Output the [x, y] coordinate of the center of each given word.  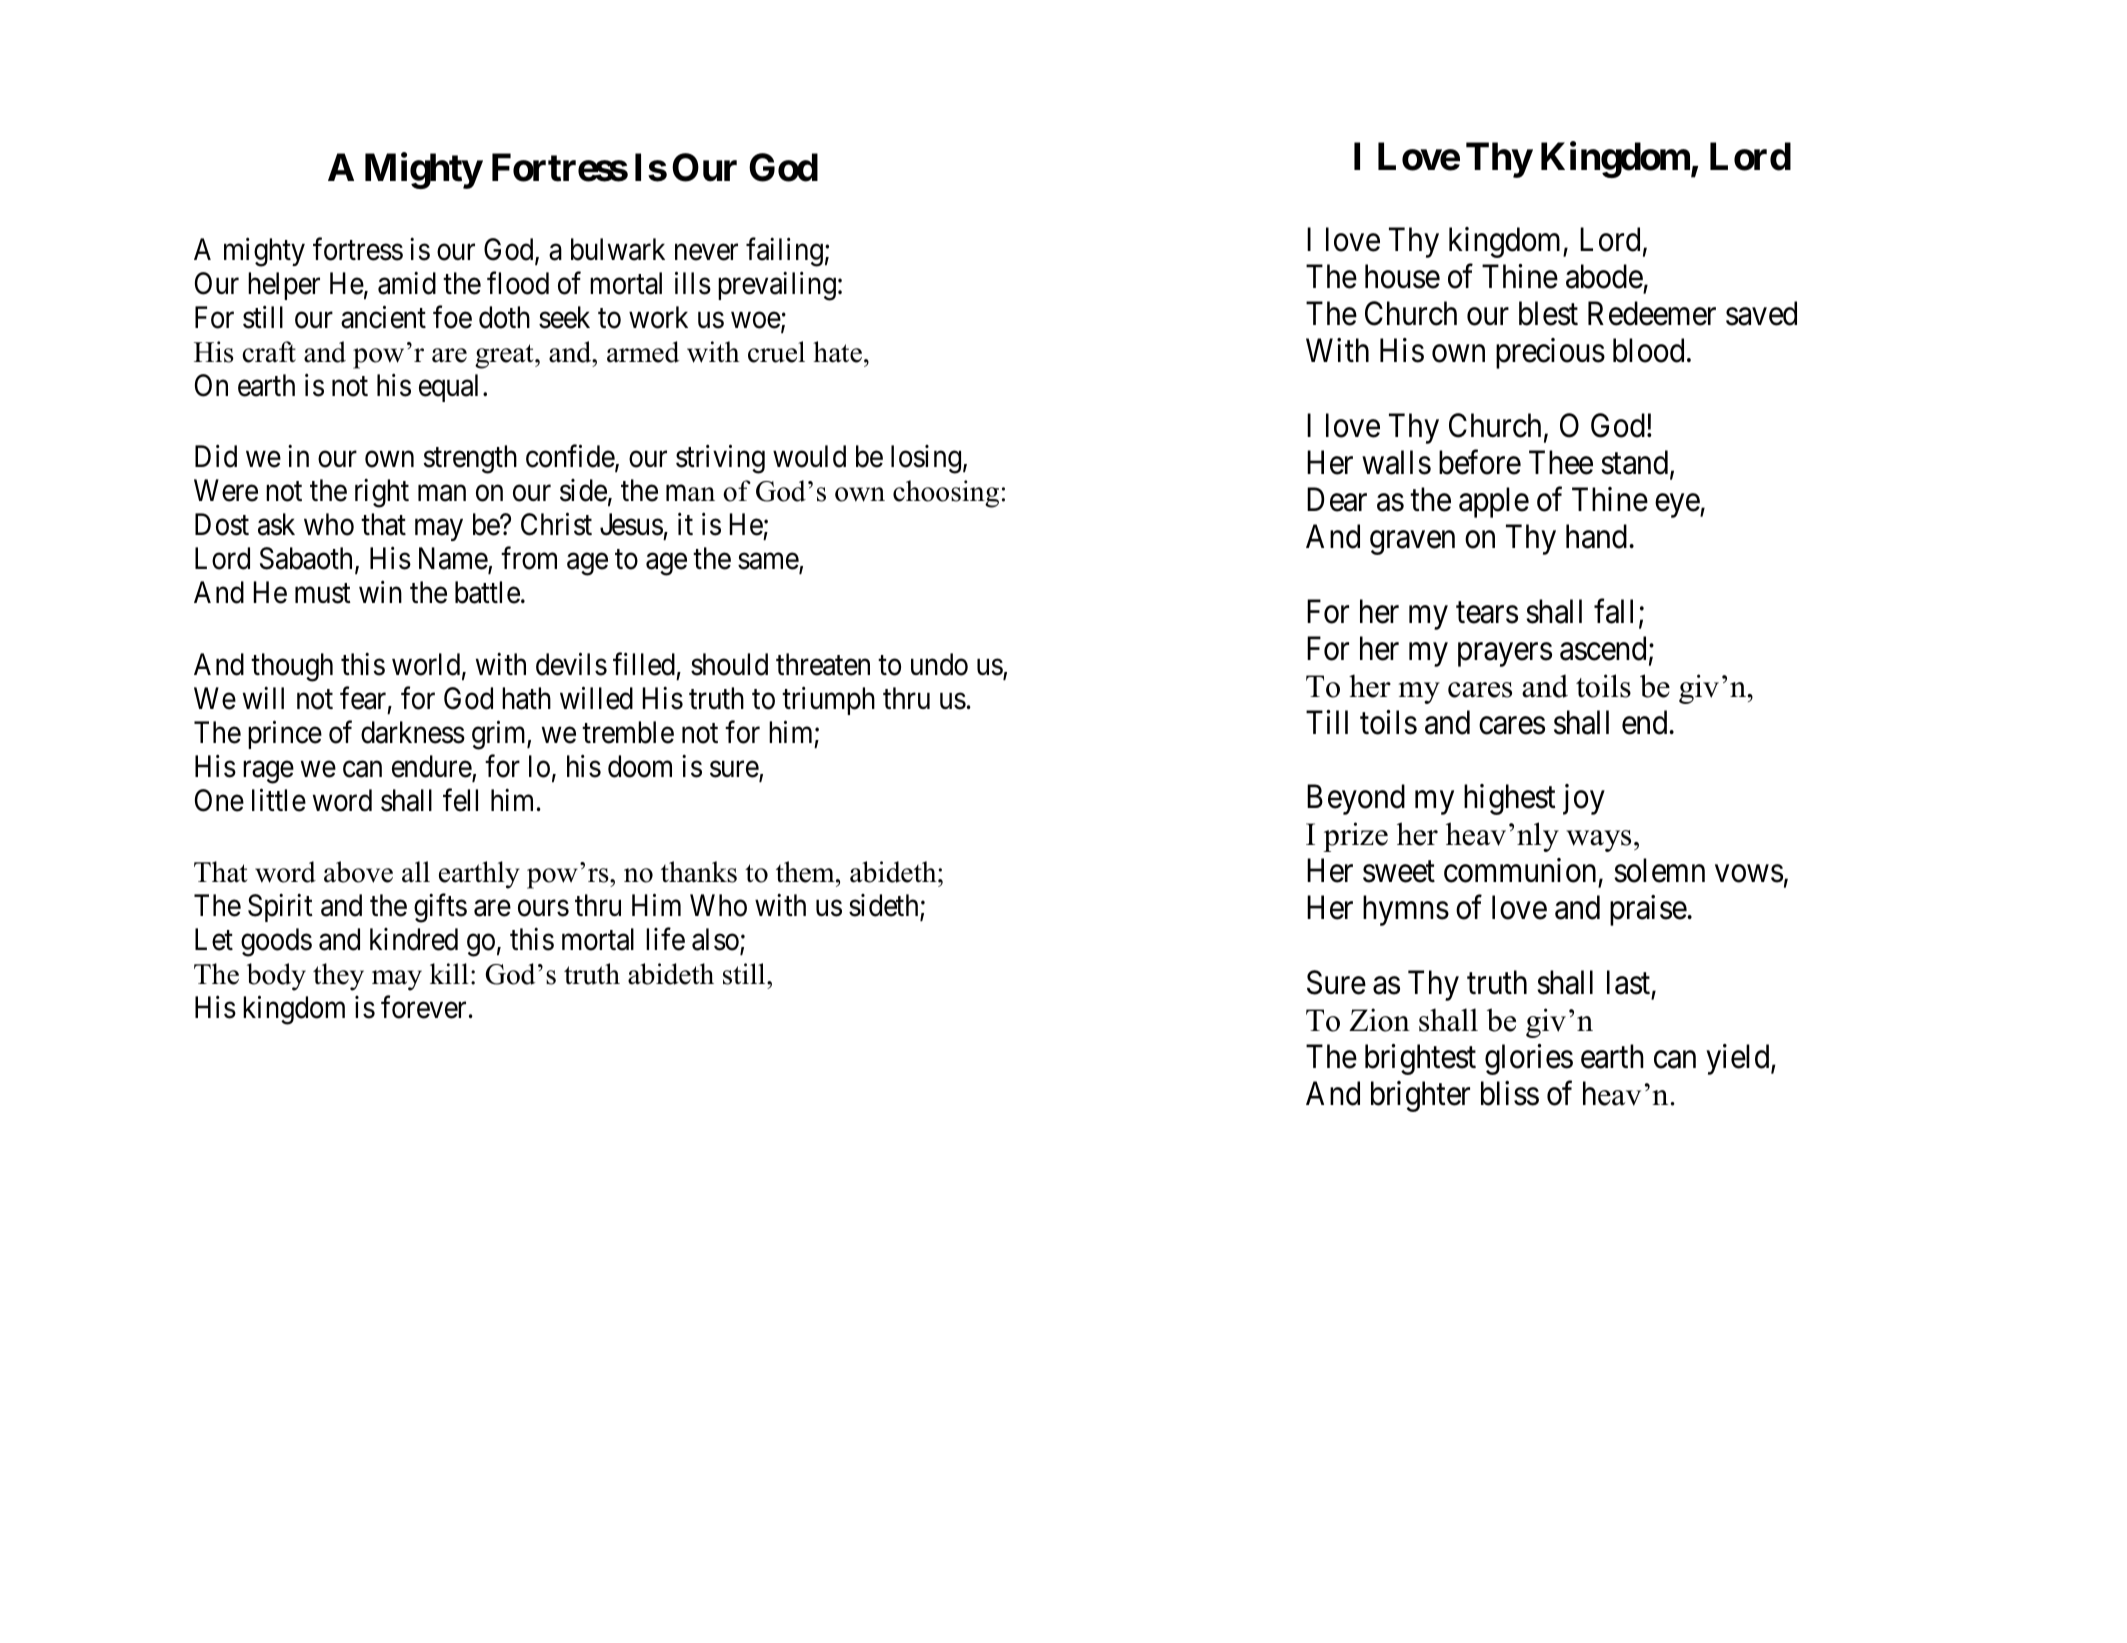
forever [423, 1007]
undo [939, 664]
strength [470, 459]
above [358, 872]
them [806, 872]
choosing [946, 494]
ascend [1603, 648]
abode [1604, 276]
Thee [1561, 462]
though [292, 667]
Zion [1379, 1020]
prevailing [777, 286]
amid [407, 283]
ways [1598, 841]
